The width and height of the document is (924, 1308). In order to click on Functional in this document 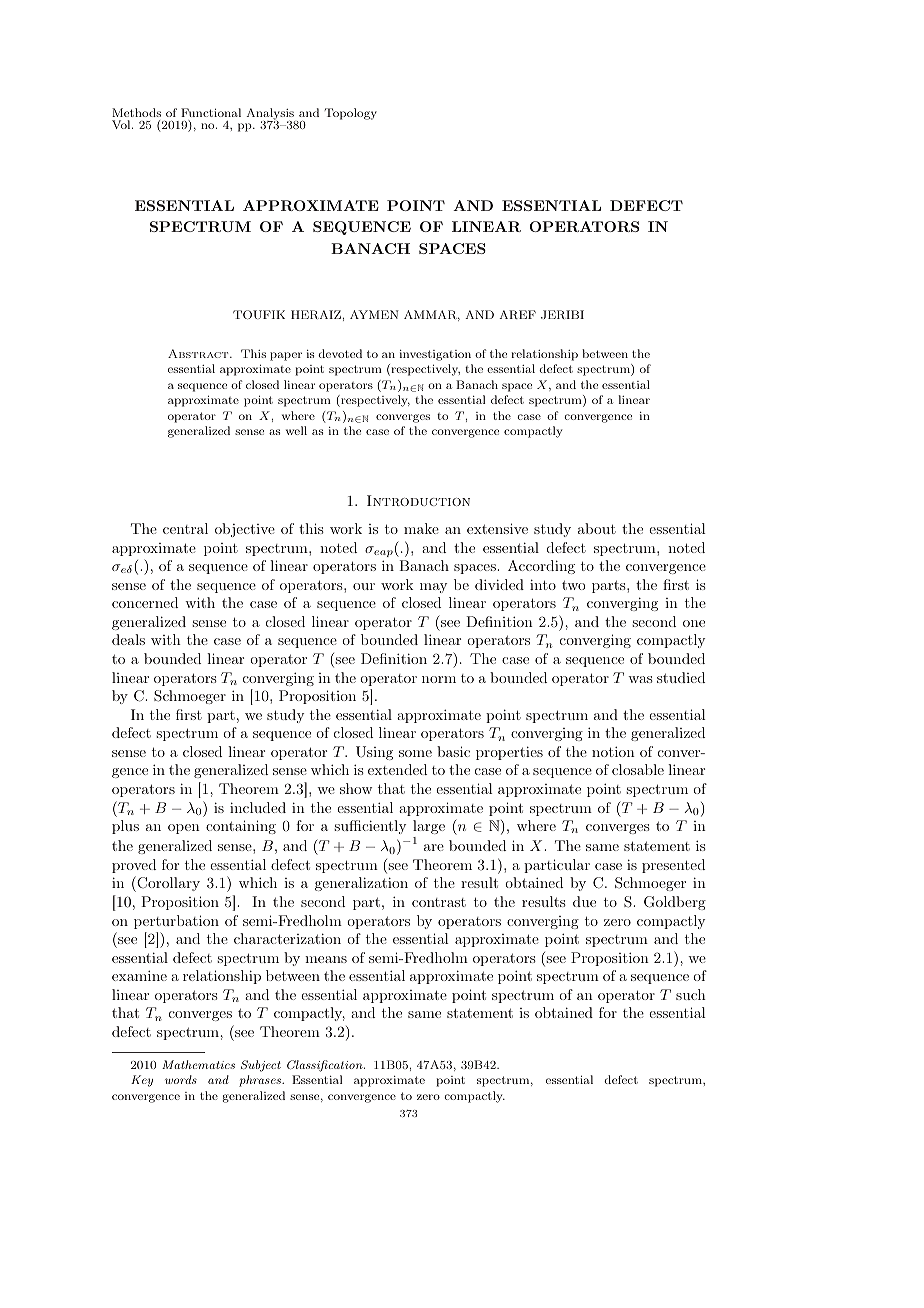, I will do `click(211, 112)`.
